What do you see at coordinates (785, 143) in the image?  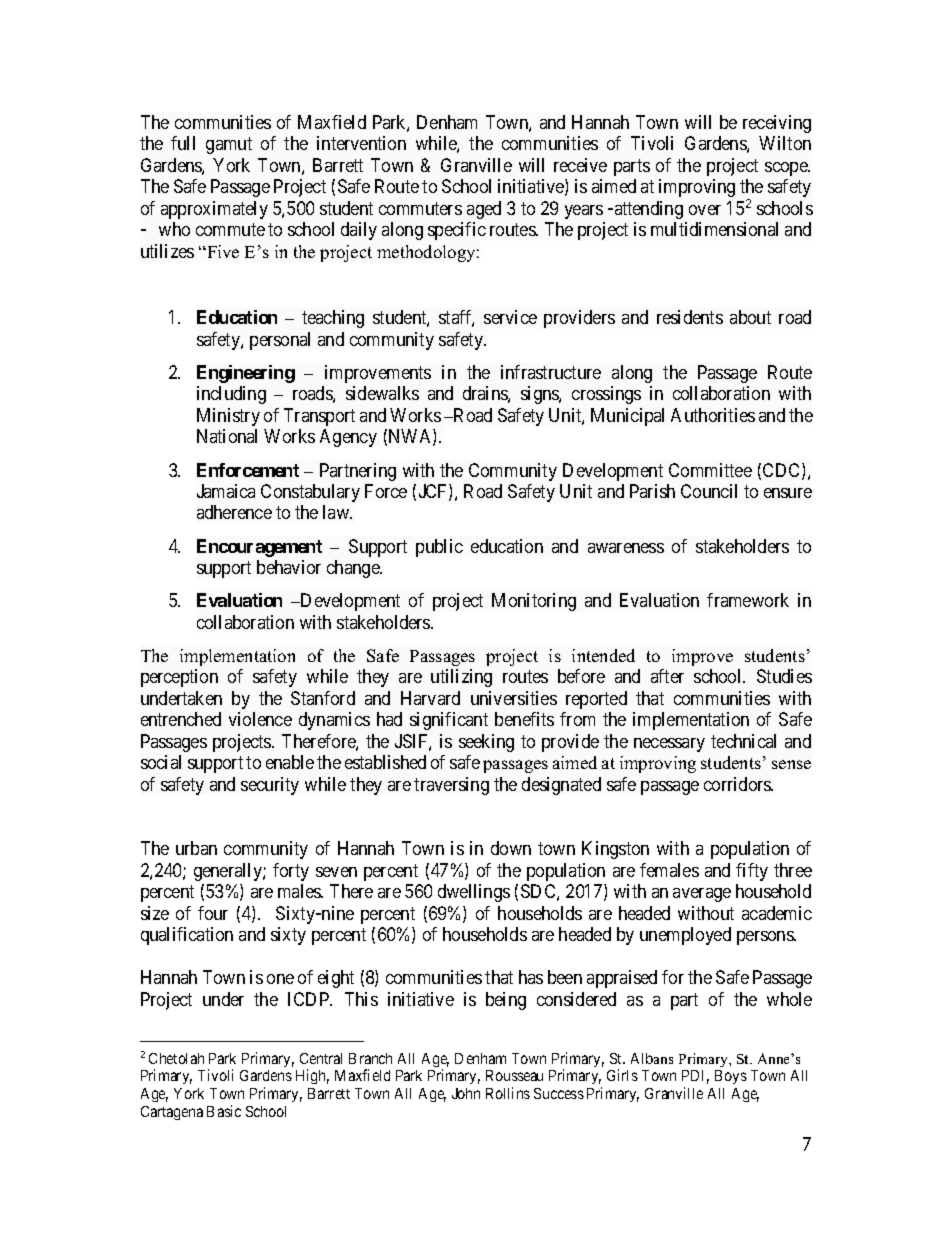 I see `Wilton` at bounding box center [785, 143].
